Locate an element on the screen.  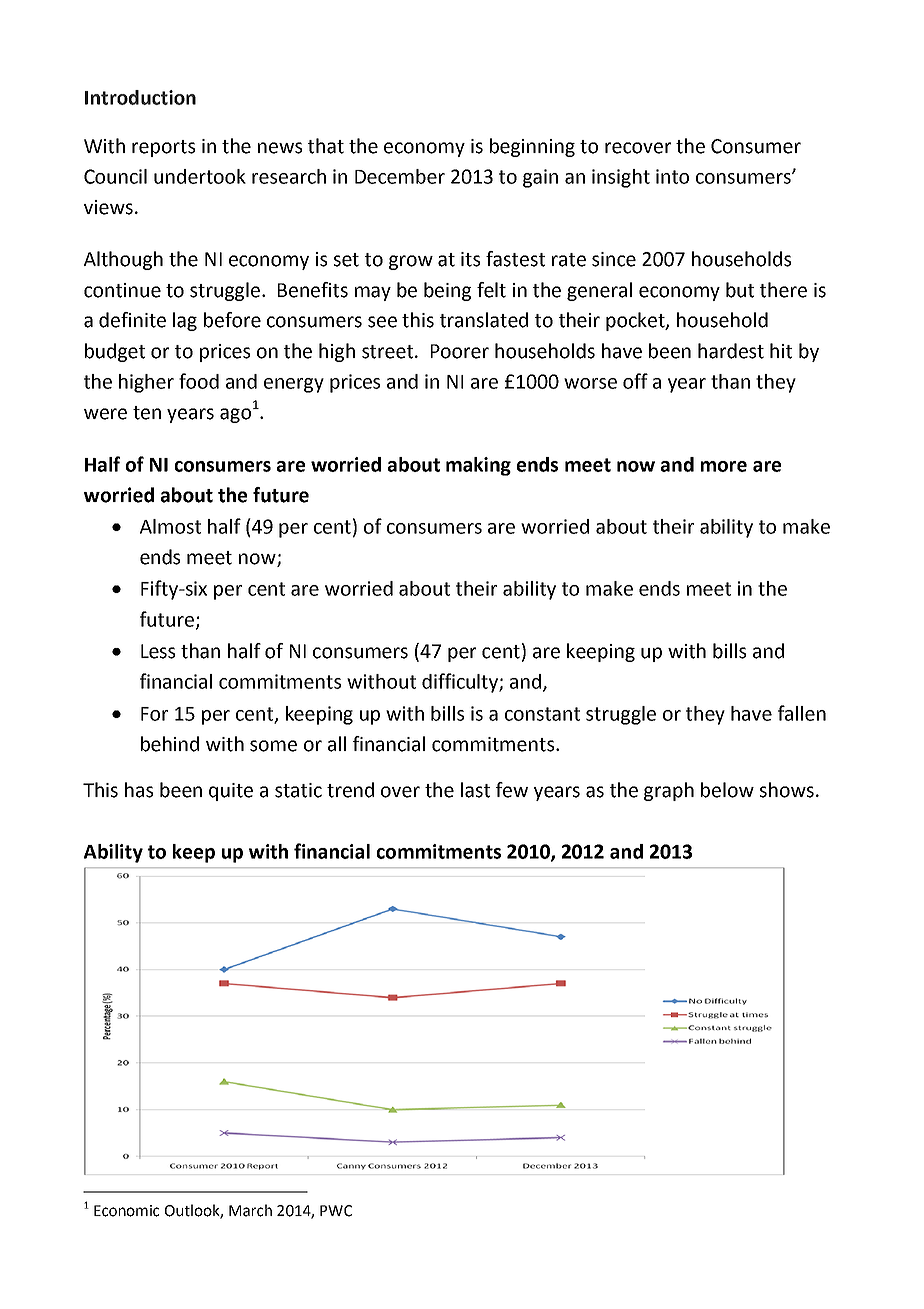
March is located at coordinates (250, 1210).
